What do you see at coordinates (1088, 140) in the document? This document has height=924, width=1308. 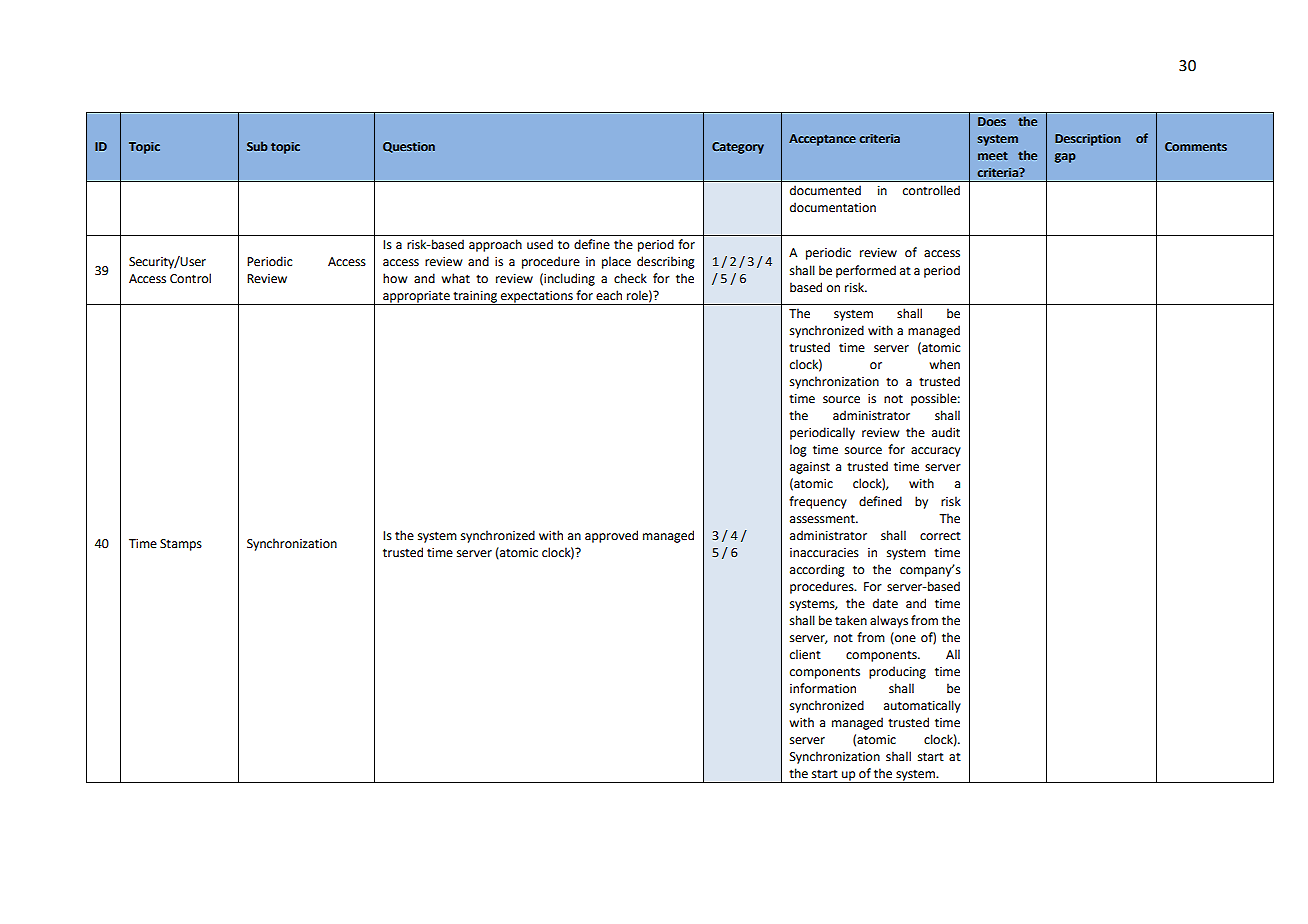 I see `Description` at bounding box center [1088, 140].
